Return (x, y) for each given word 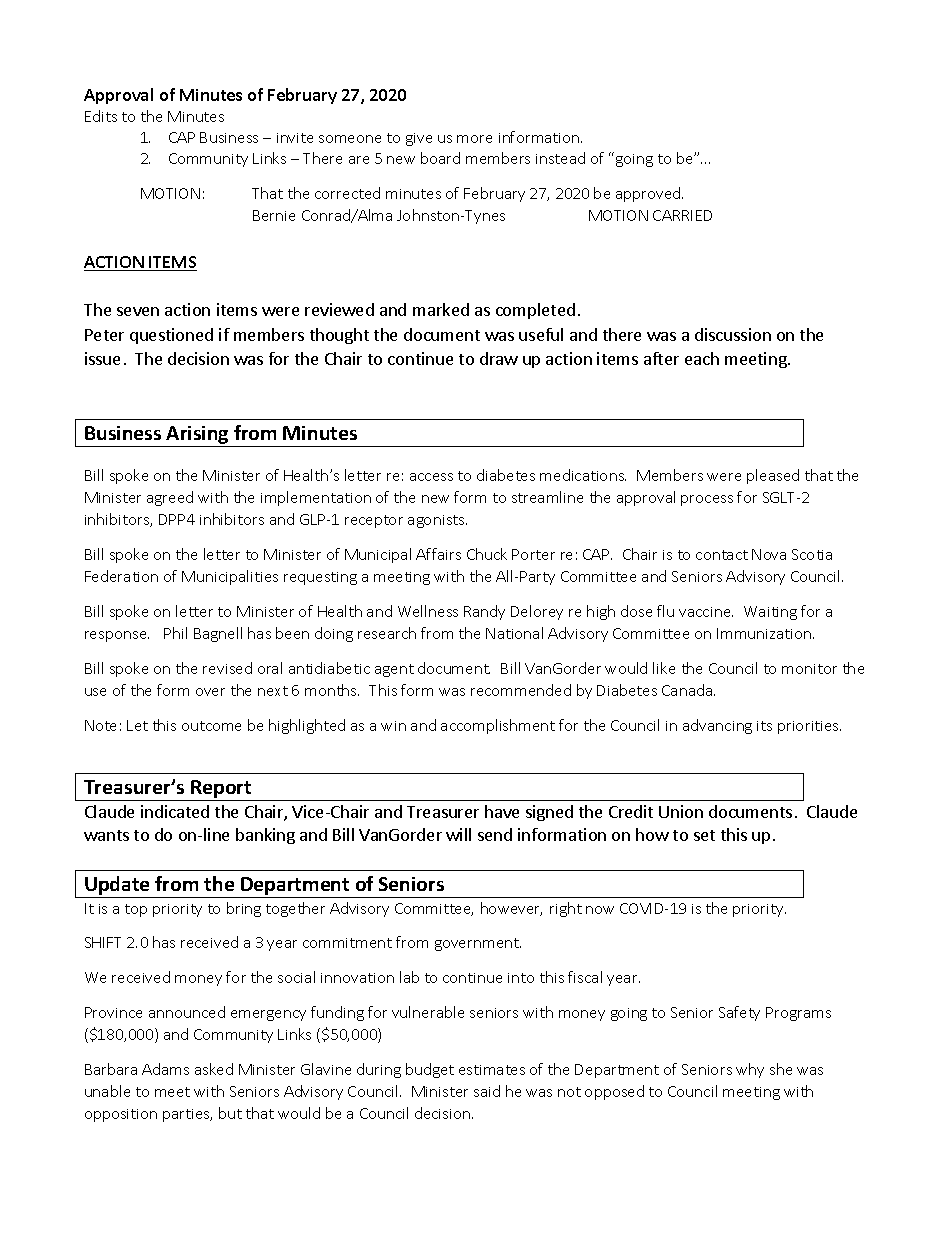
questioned (171, 336)
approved (649, 194)
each (702, 358)
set (704, 835)
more (474, 139)
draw (499, 358)
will (458, 834)
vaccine (706, 612)
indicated (175, 811)
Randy (484, 612)
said (487, 1091)
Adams (165, 1069)
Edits (101, 116)
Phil (175, 633)
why (750, 1070)
